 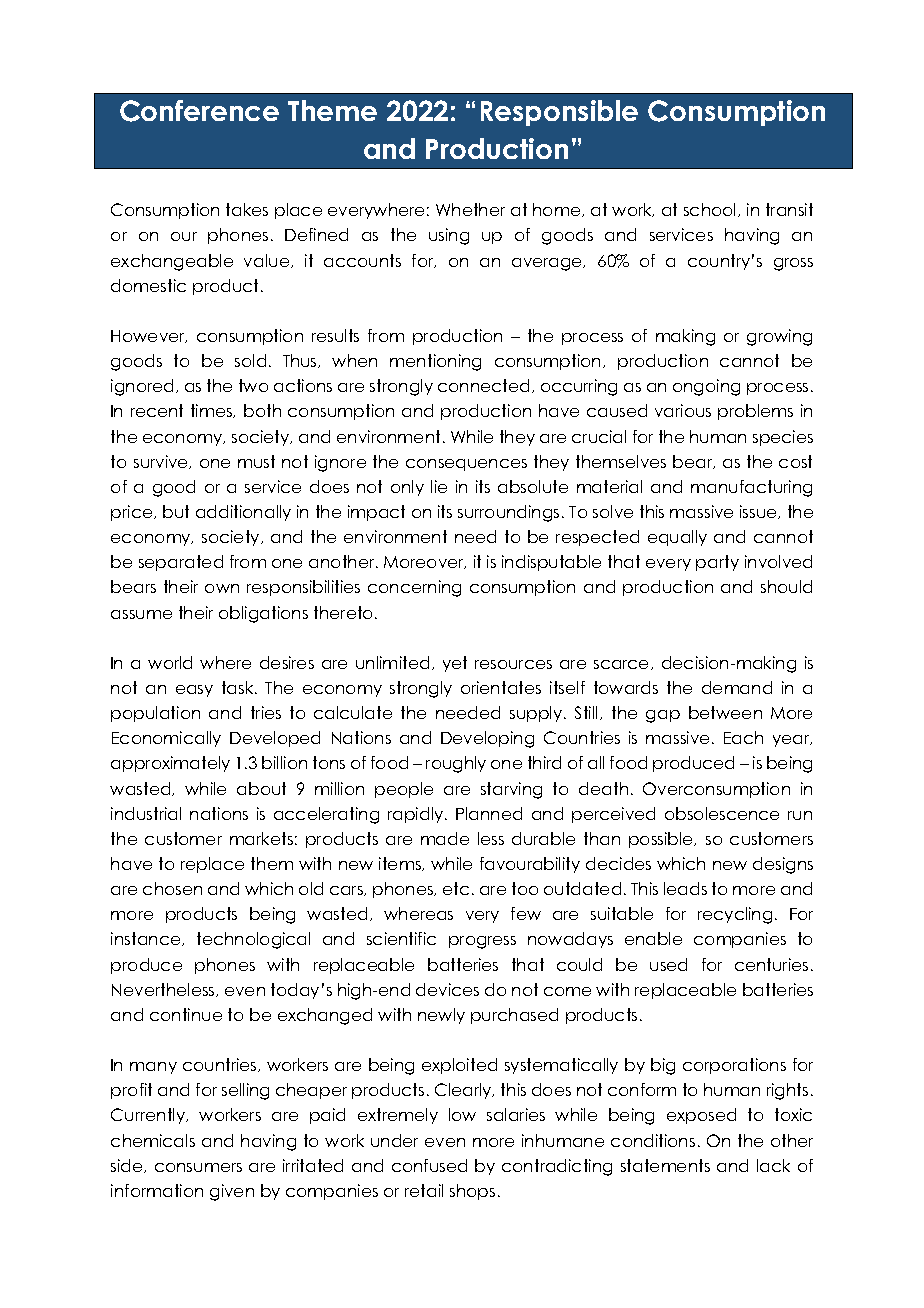 What do you see at coordinates (181, 563) in the screenshot?
I see `separated` at bounding box center [181, 563].
